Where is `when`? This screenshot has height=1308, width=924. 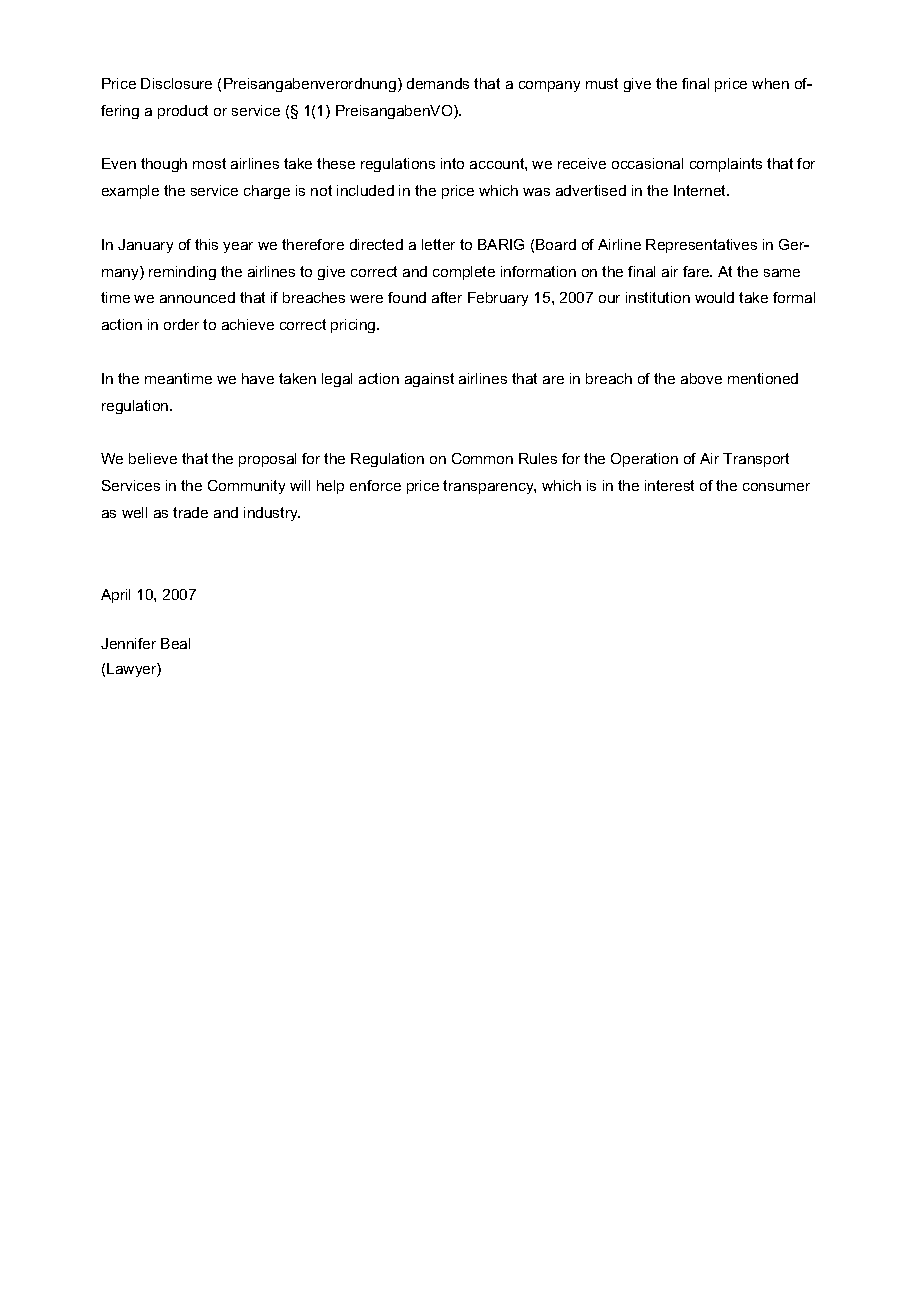
when is located at coordinates (770, 83).
